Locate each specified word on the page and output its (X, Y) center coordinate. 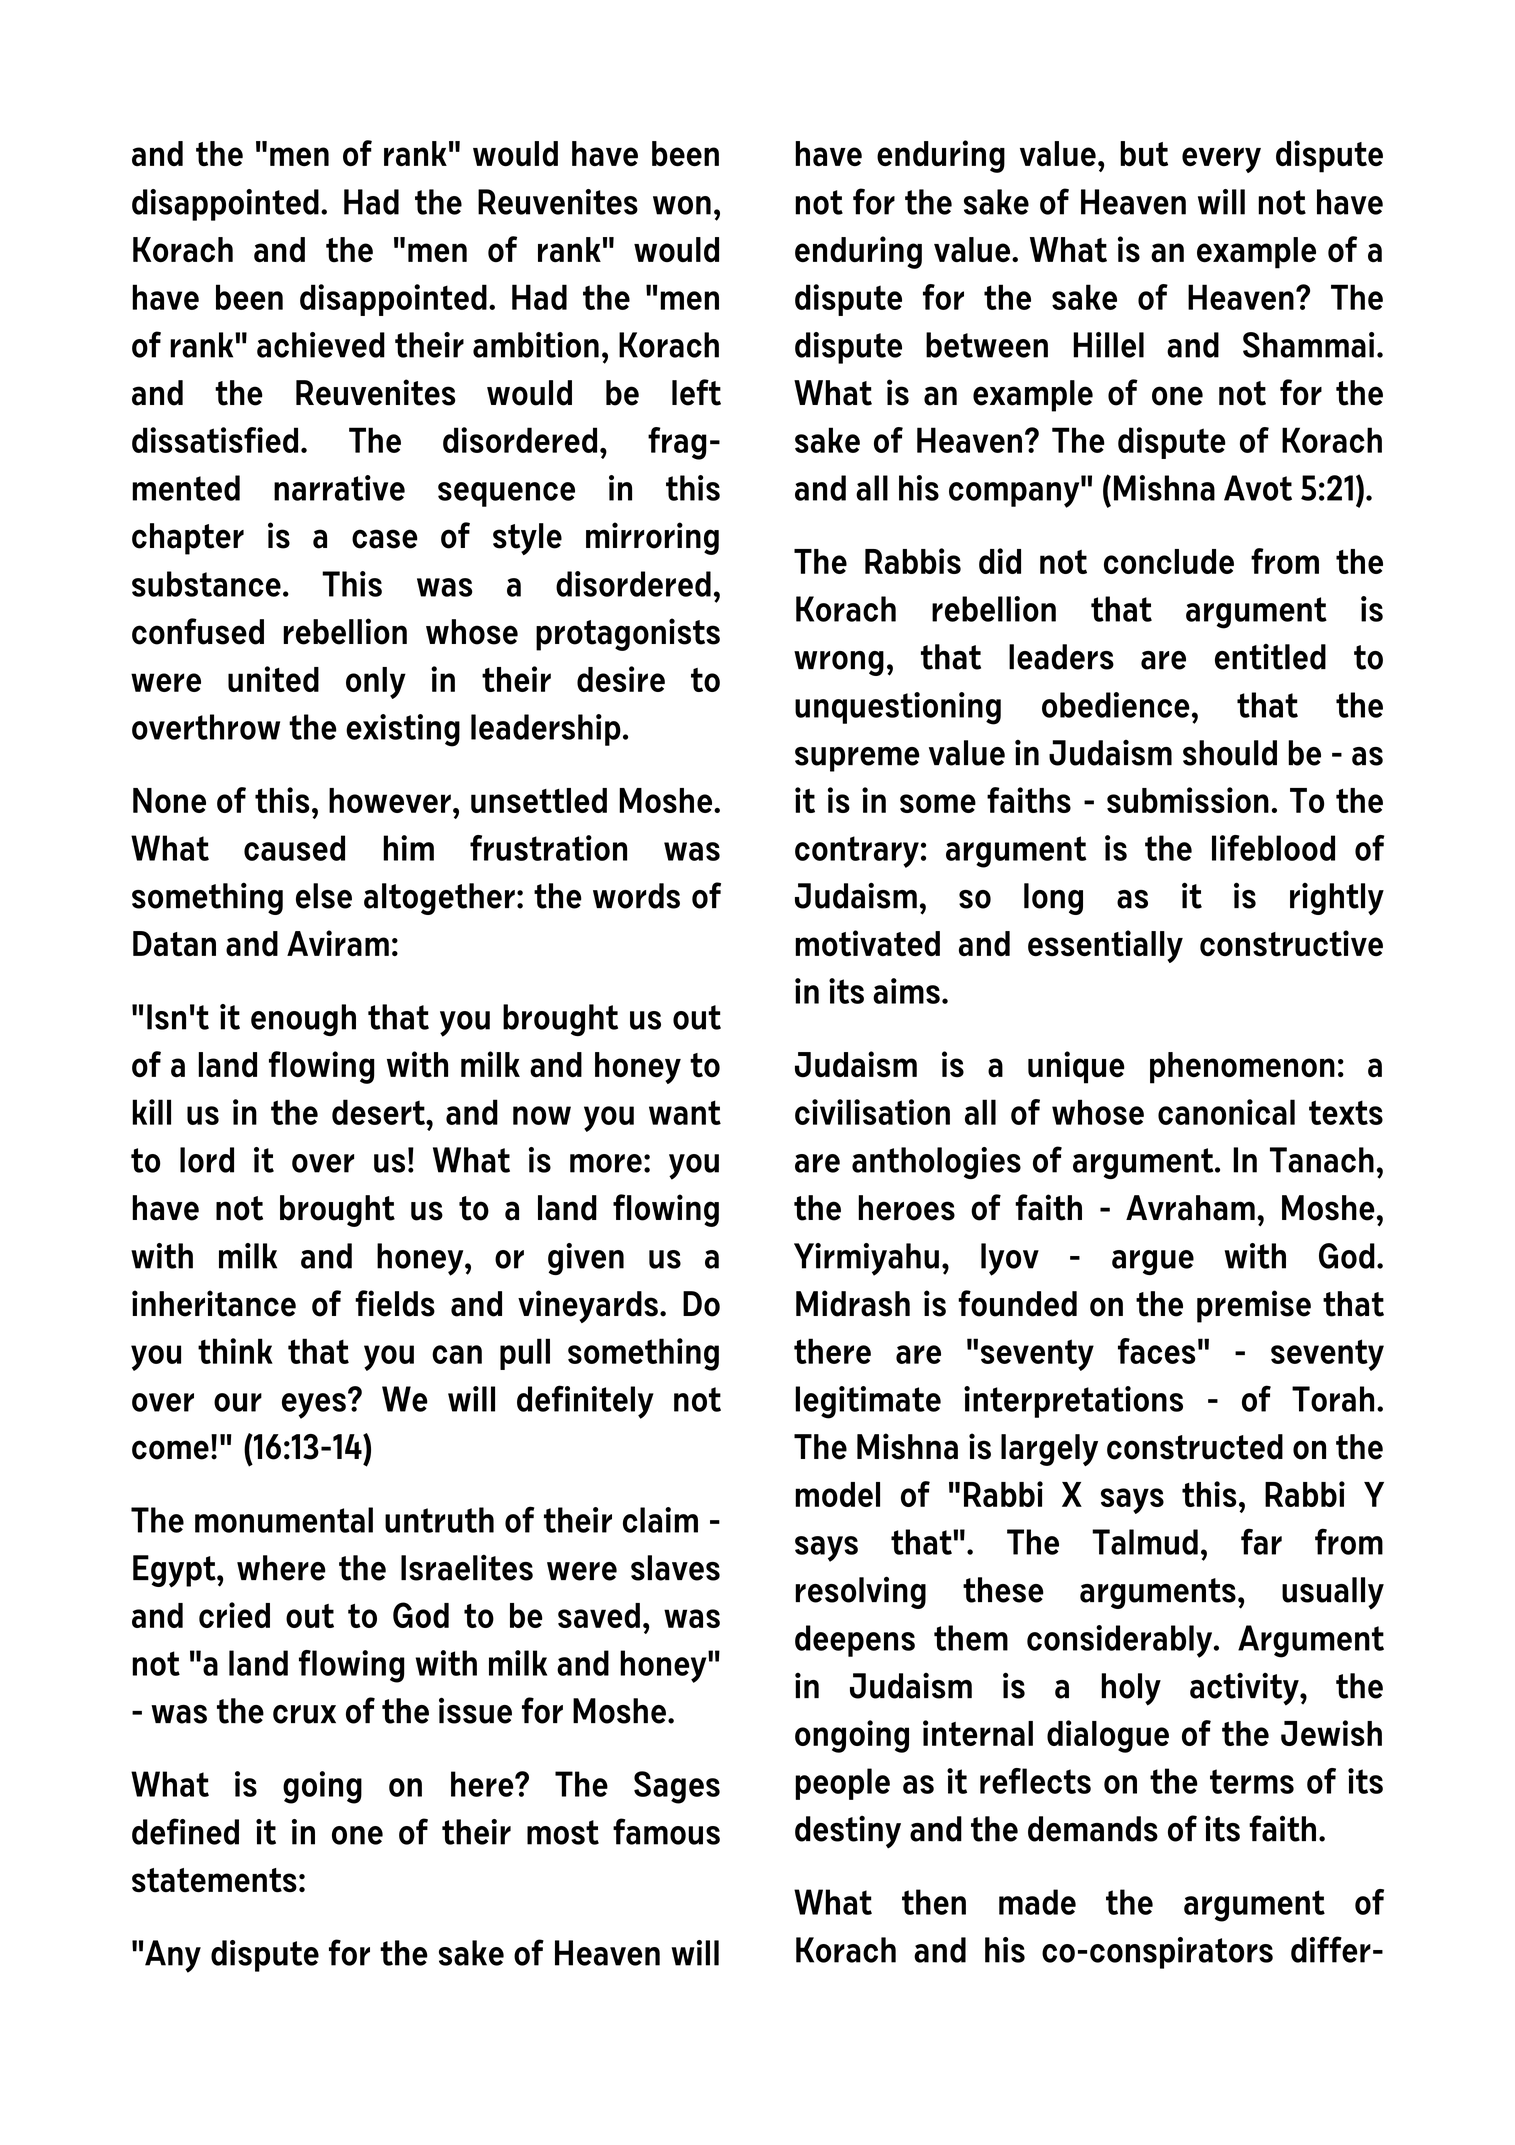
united (273, 679)
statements (214, 1880)
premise (1254, 1306)
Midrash (853, 1303)
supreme (857, 759)
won (682, 205)
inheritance (214, 1303)
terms (1252, 1781)
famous (666, 1831)
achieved (321, 345)
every (1221, 160)
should (1230, 753)
